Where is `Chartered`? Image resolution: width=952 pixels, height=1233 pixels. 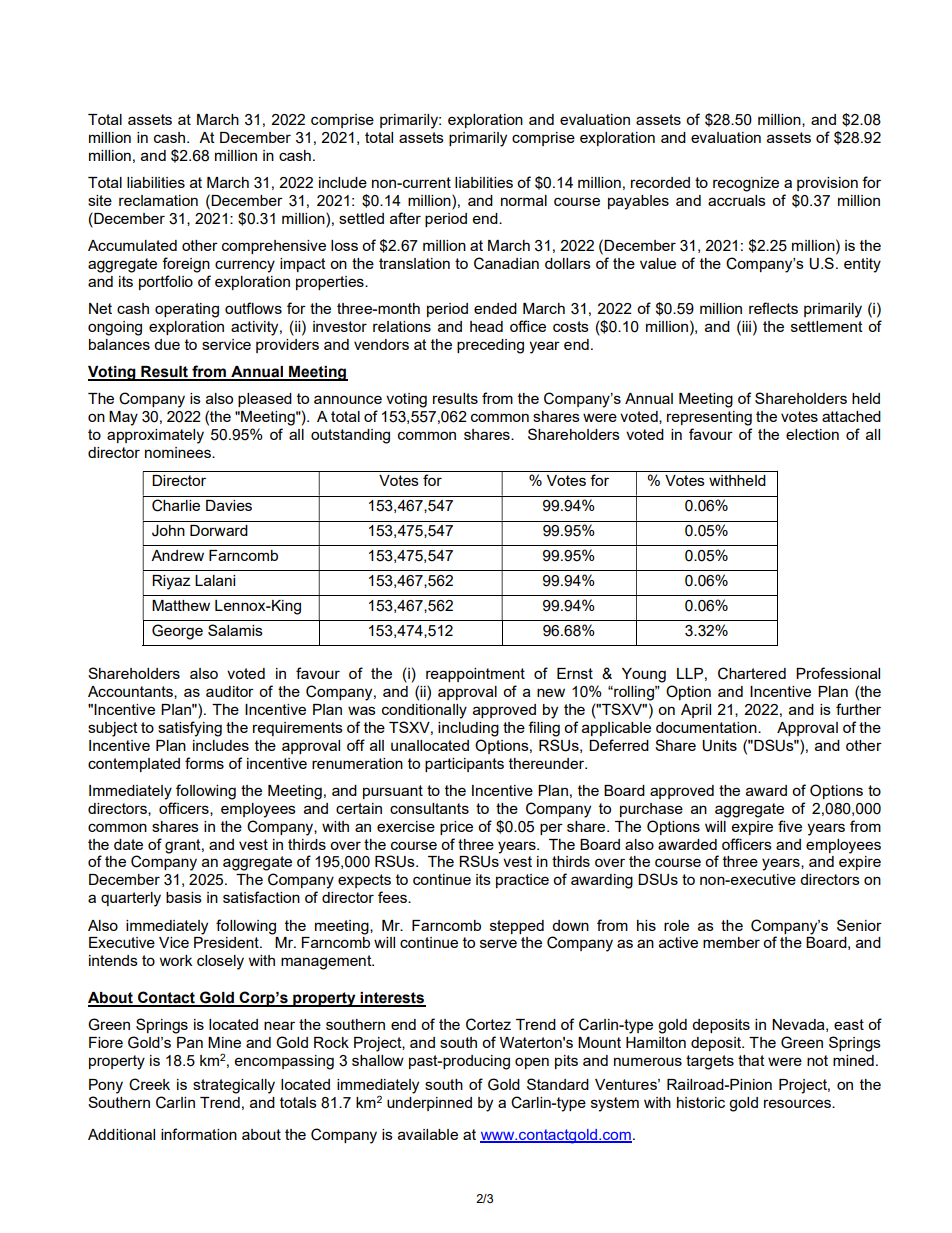
Chartered is located at coordinates (752, 673).
